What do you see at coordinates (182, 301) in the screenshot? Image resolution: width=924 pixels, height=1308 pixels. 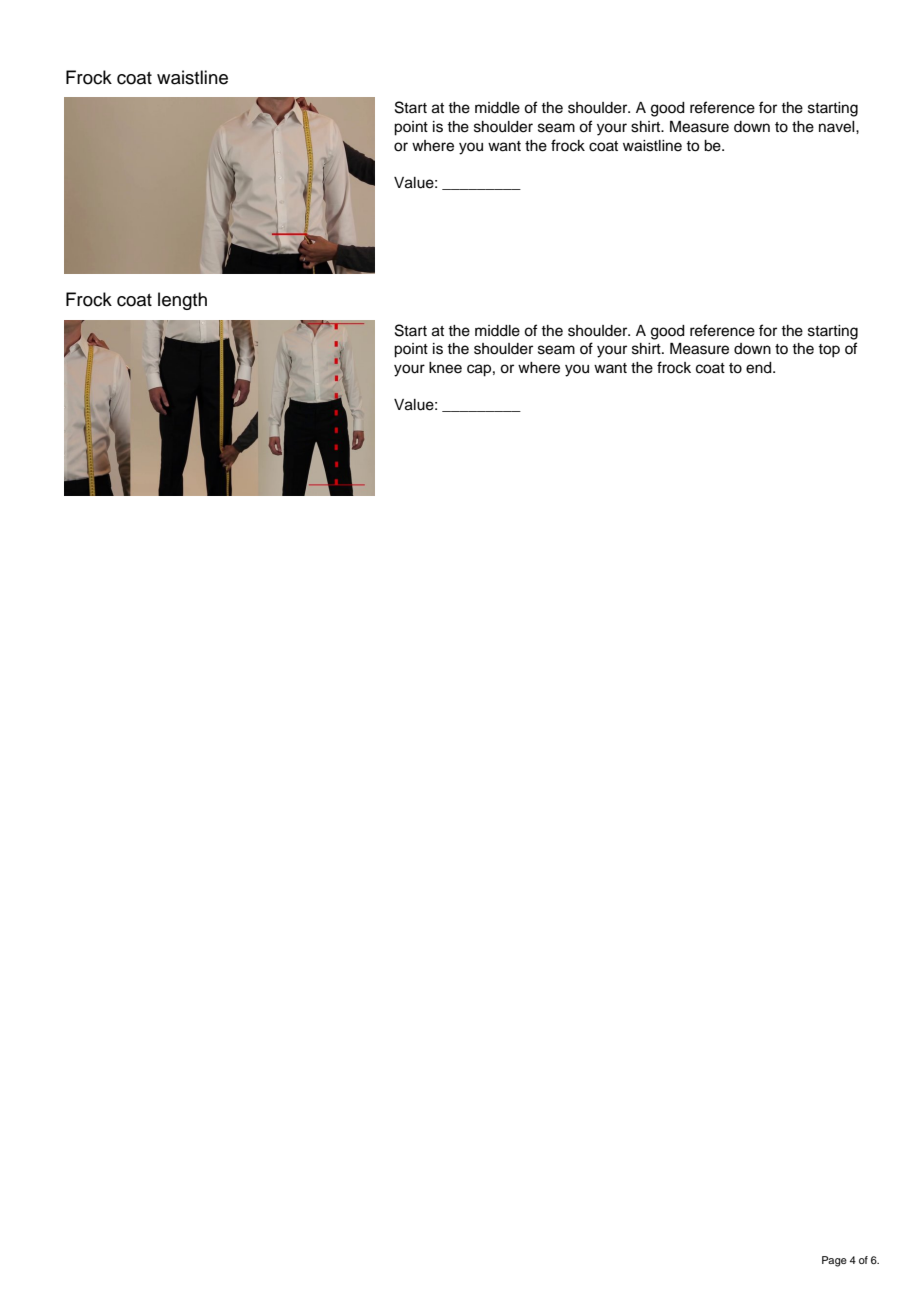 I see `length` at bounding box center [182, 301].
